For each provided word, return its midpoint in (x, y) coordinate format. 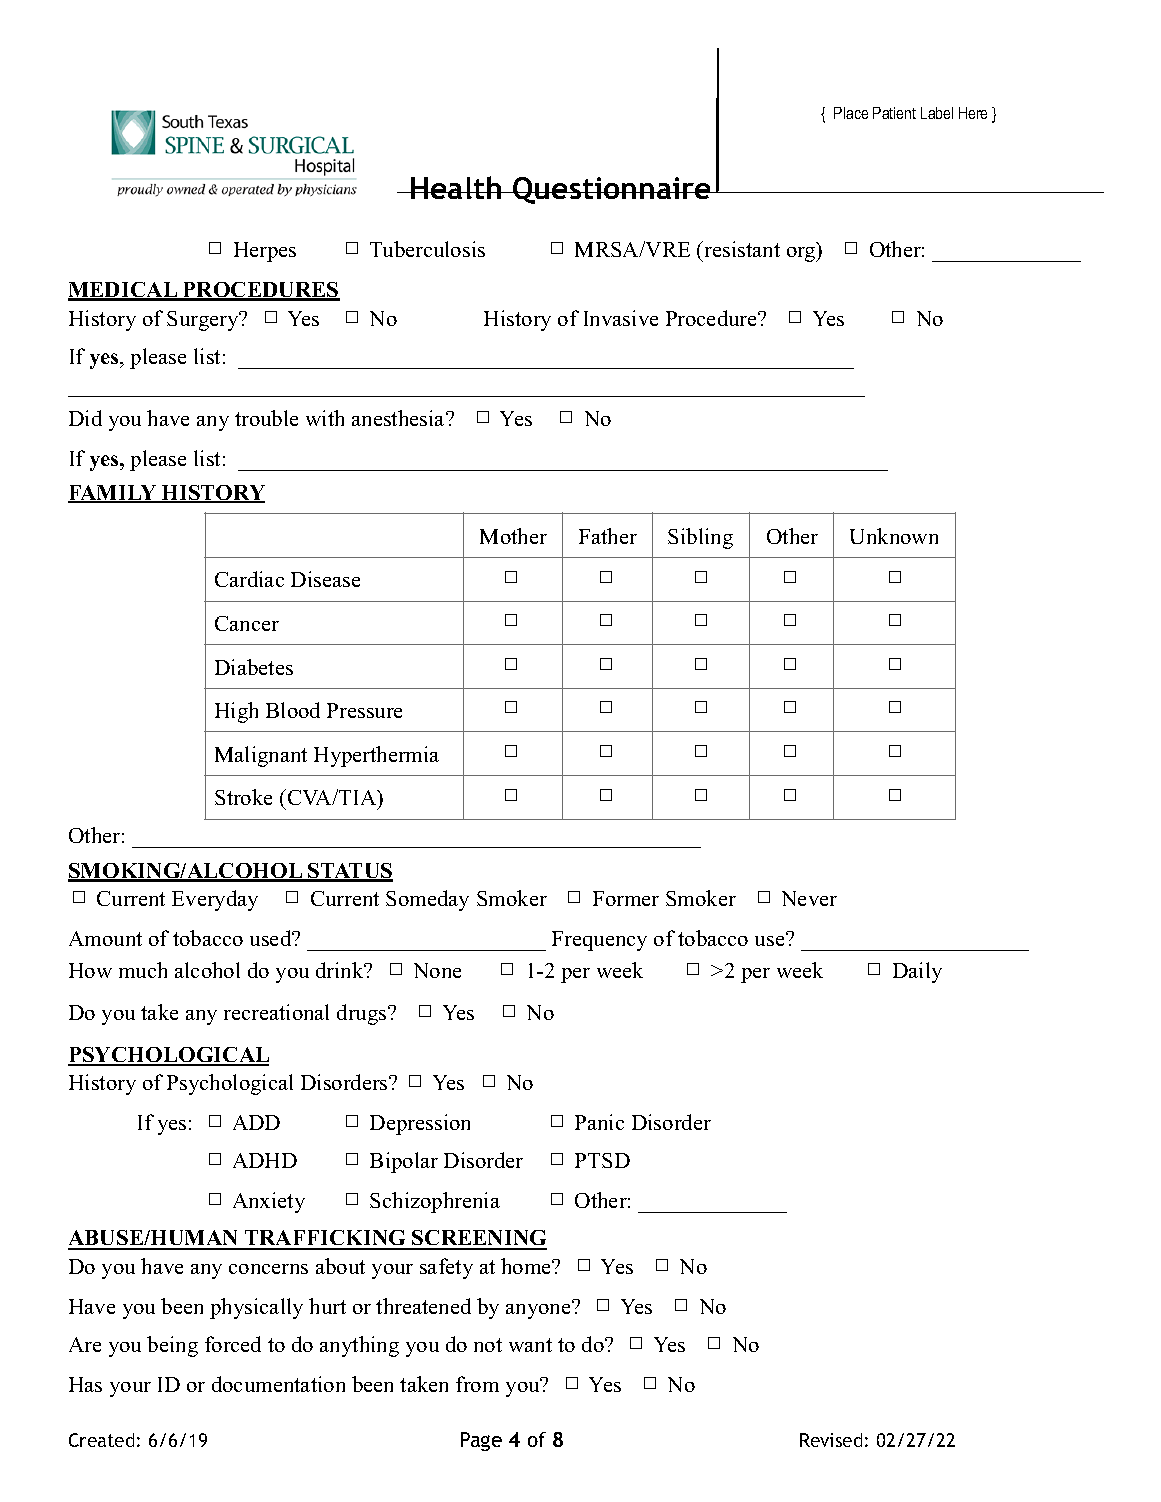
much (143, 970)
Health (457, 187)
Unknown (894, 536)
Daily (917, 972)
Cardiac (249, 579)
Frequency (599, 941)
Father (608, 536)
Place (851, 113)
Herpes (265, 252)
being (172, 1346)
